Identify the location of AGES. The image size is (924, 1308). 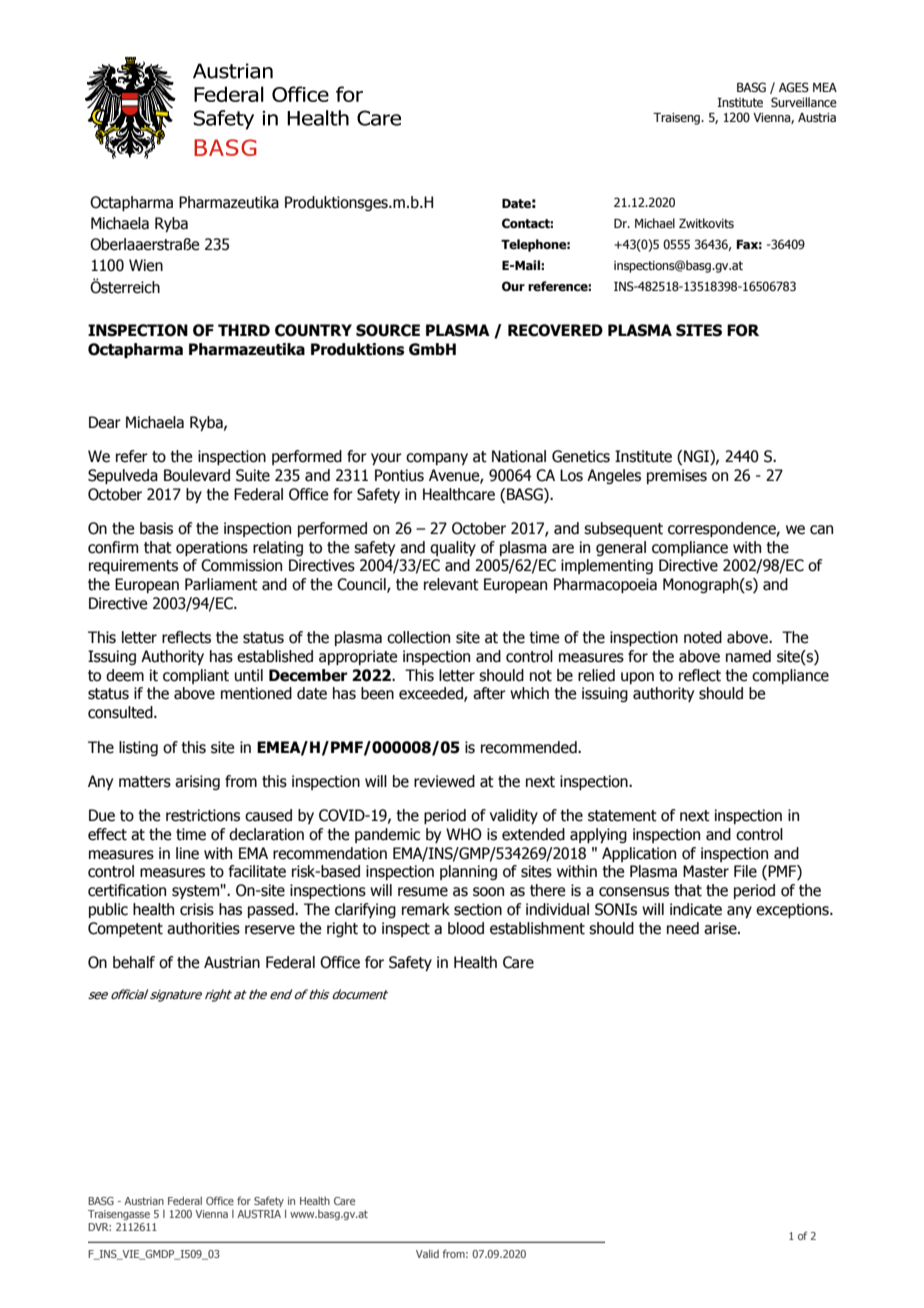
(794, 87).
